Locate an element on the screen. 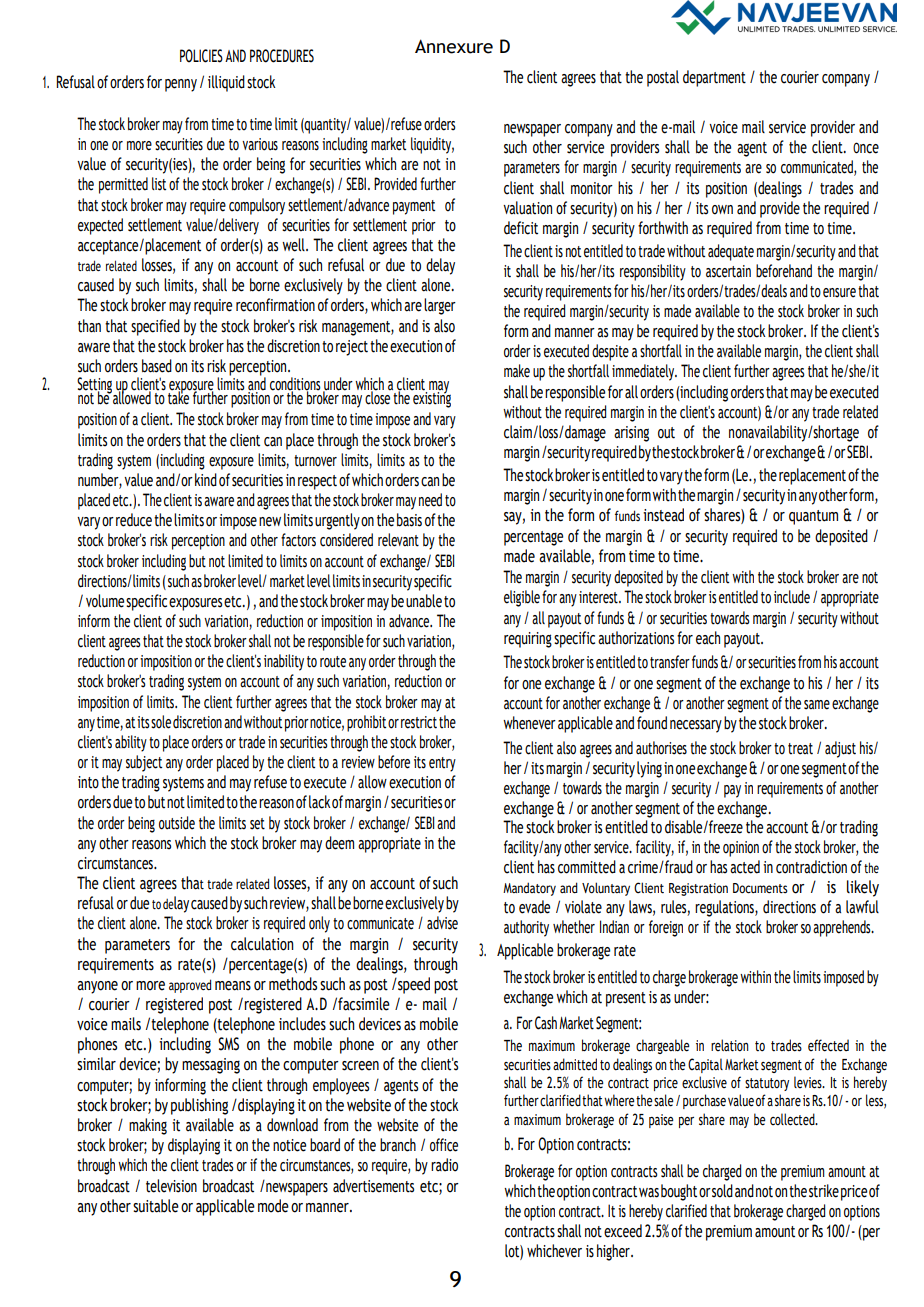 This screenshot has height=1307, width=924. requiring is located at coordinates (528, 640).
